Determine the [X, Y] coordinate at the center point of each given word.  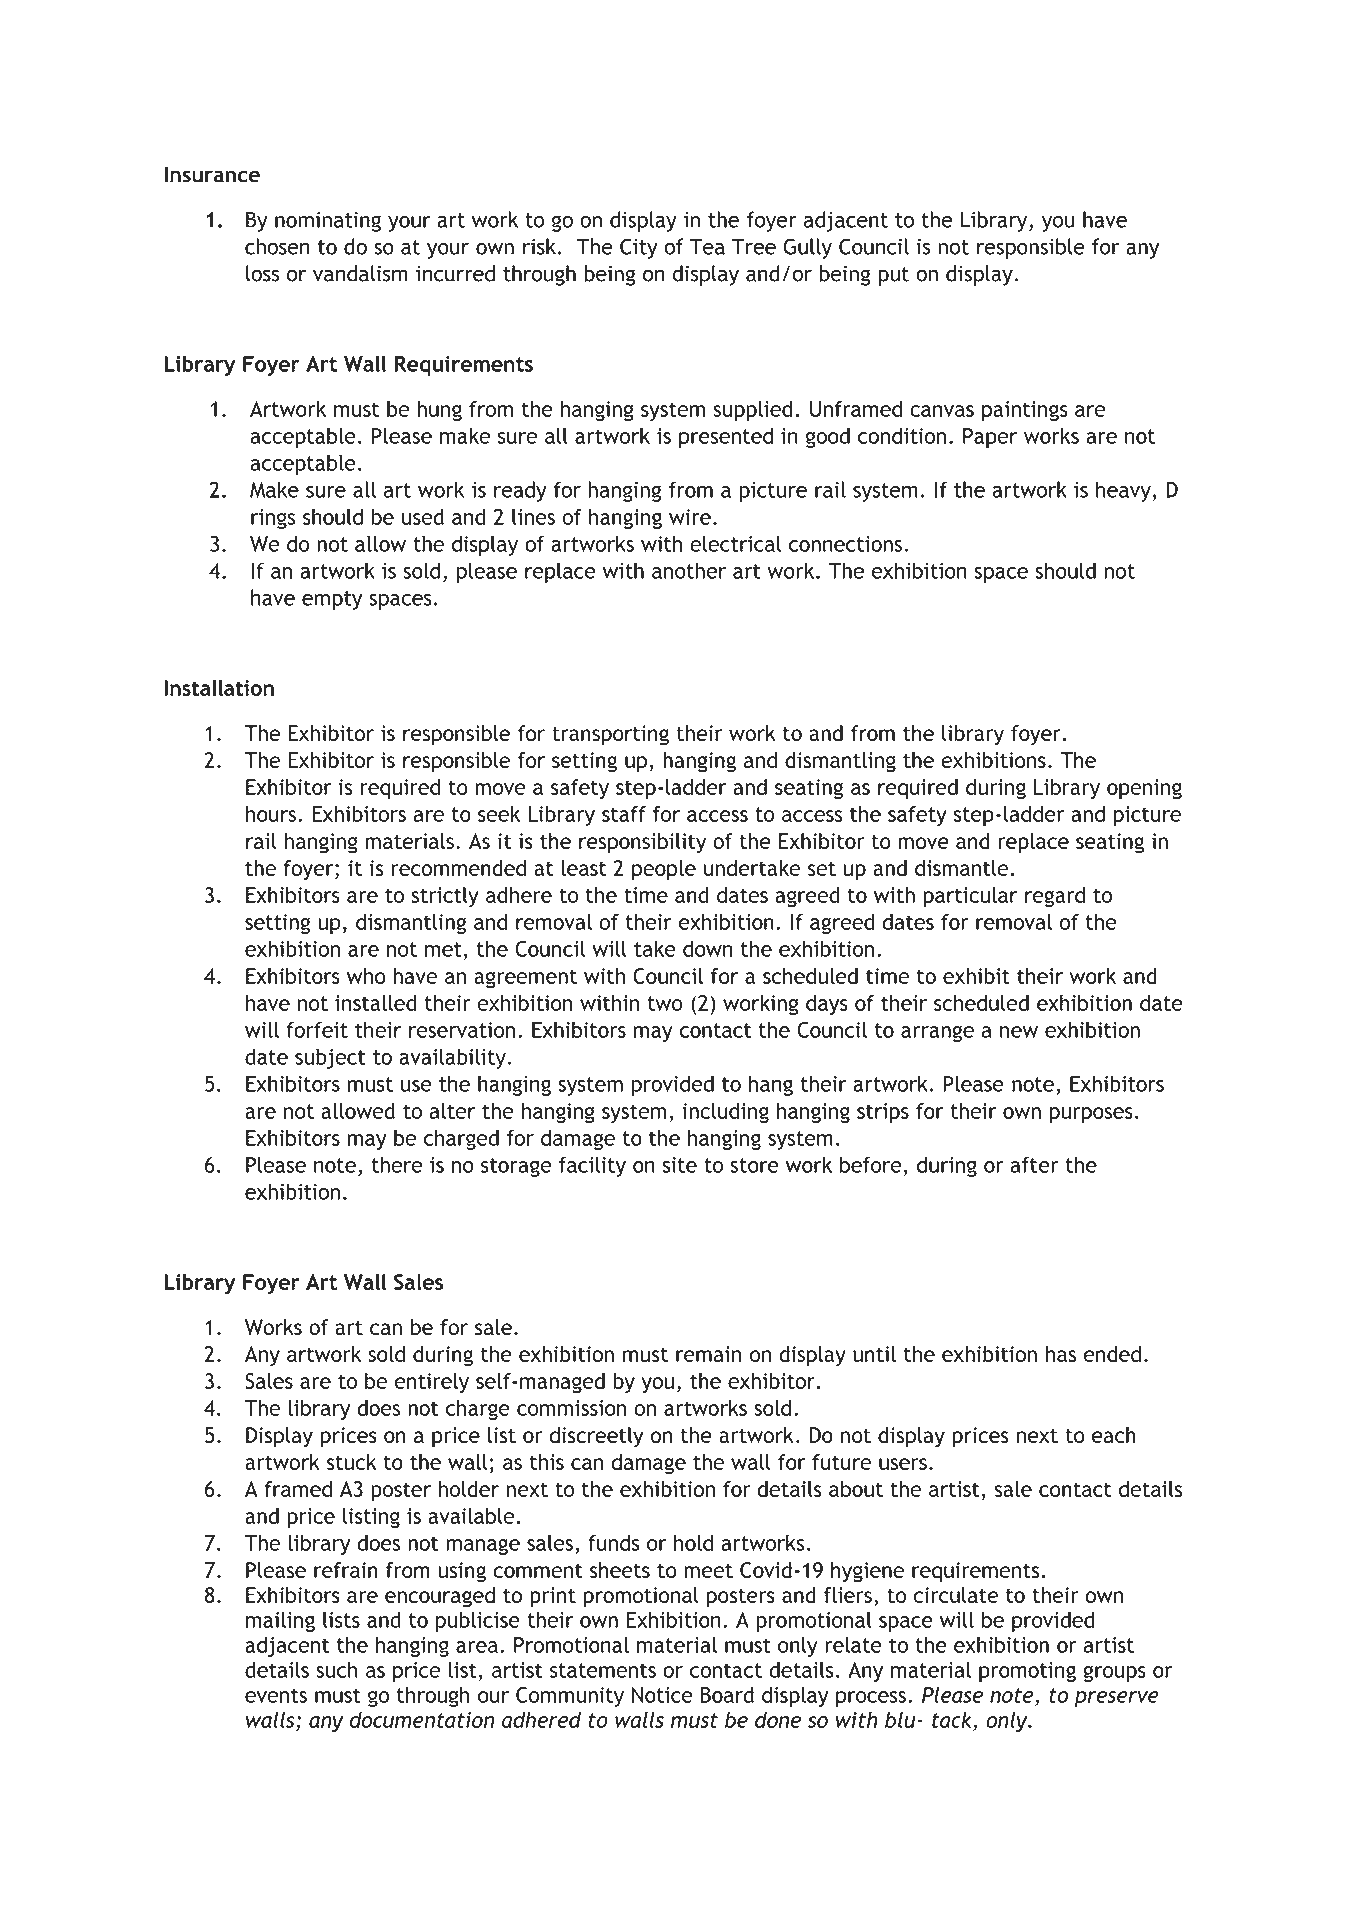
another [689, 570]
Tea [707, 247]
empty [332, 600]
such [337, 1669]
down [708, 948]
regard [1055, 897]
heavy [1123, 491]
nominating [328, 222]
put [893, 276]
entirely [432, 1383]
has [1061, 1354]
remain [708, 1354]
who [366, 976]
